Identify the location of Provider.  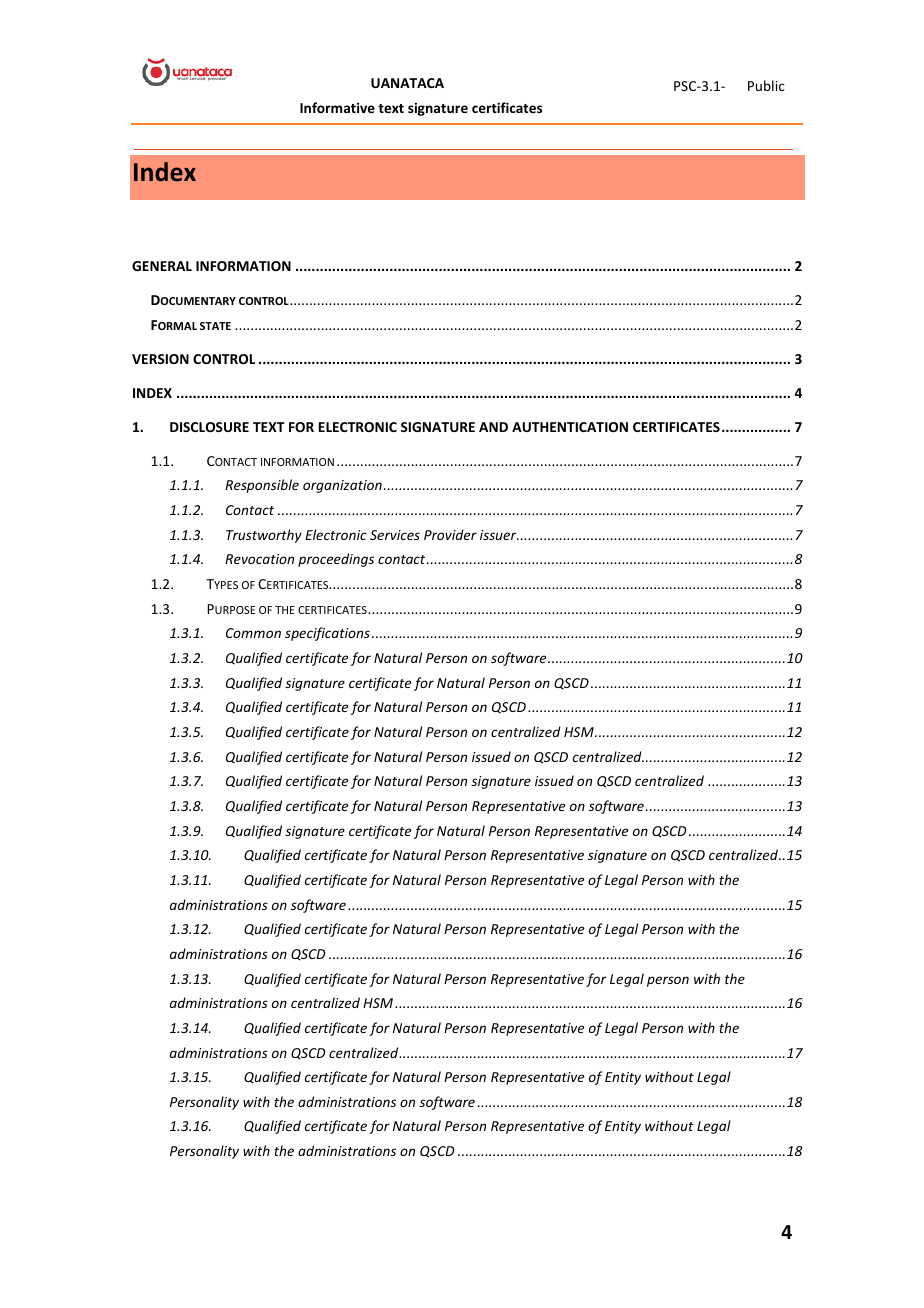
(450, 534).
